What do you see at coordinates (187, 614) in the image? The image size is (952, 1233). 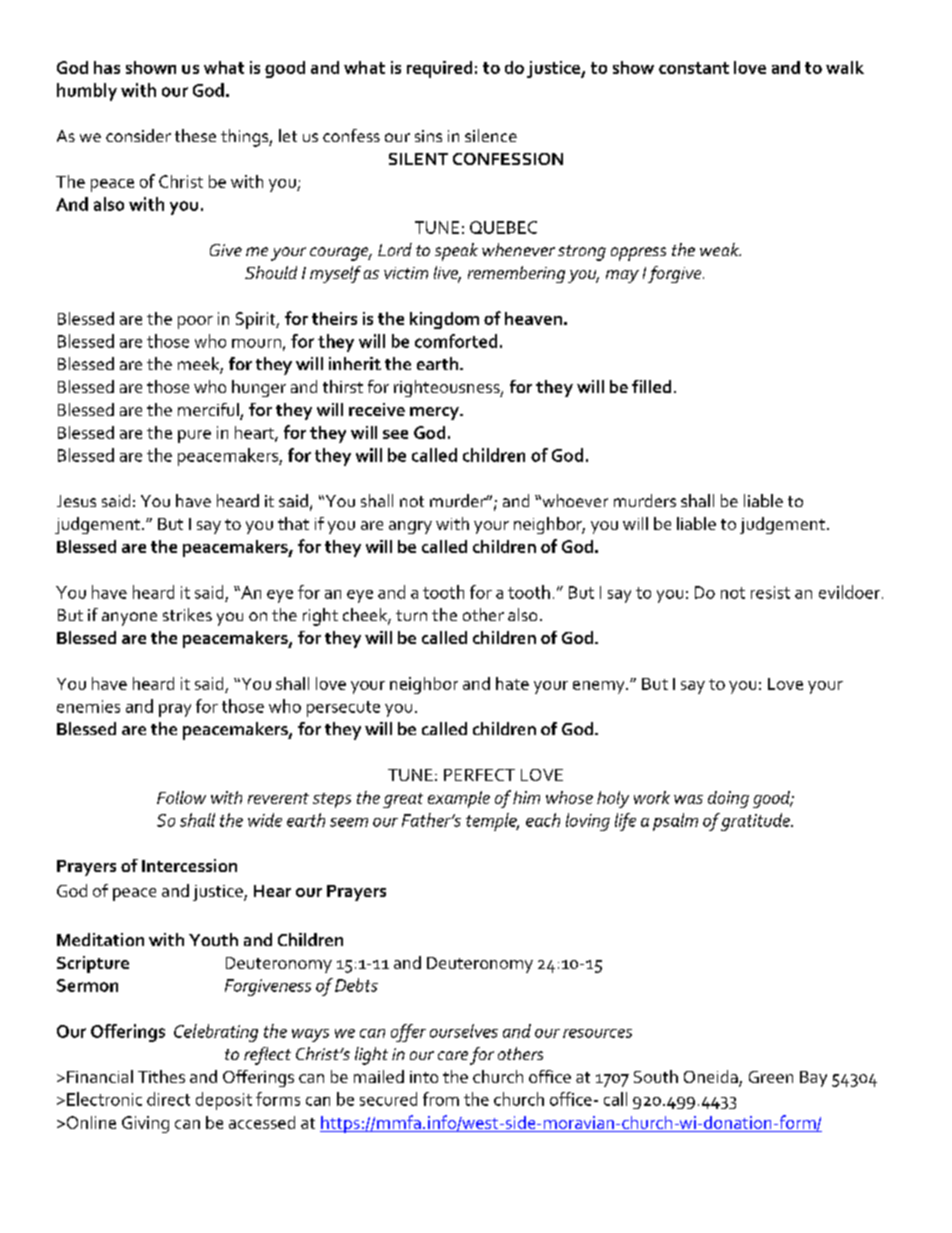 I see `strikes` at bounding box center [187, 614].
